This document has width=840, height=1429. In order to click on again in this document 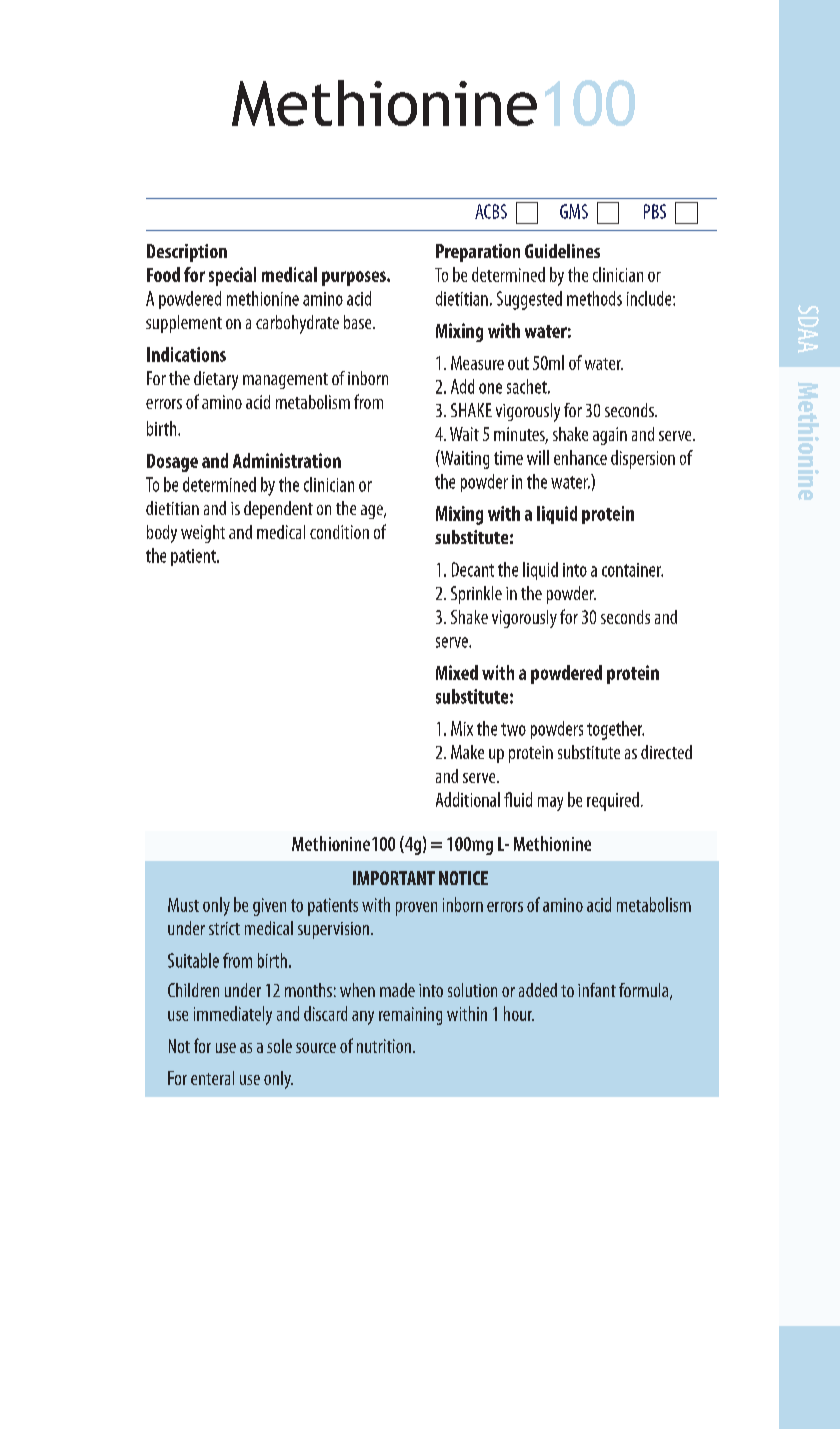, I will do `click(610, 436)`.
